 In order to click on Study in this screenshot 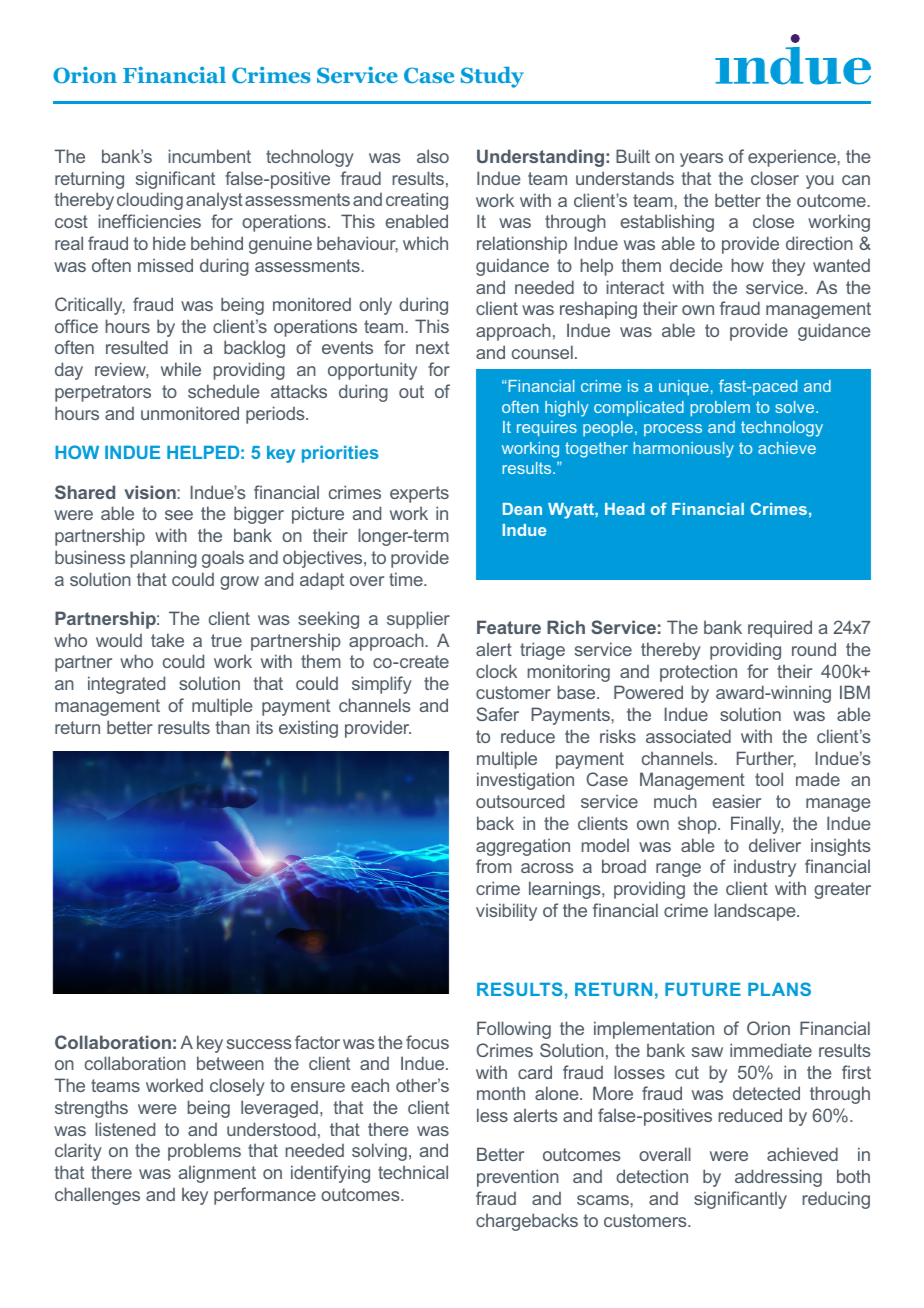, I will do `click(492, 77)`.
